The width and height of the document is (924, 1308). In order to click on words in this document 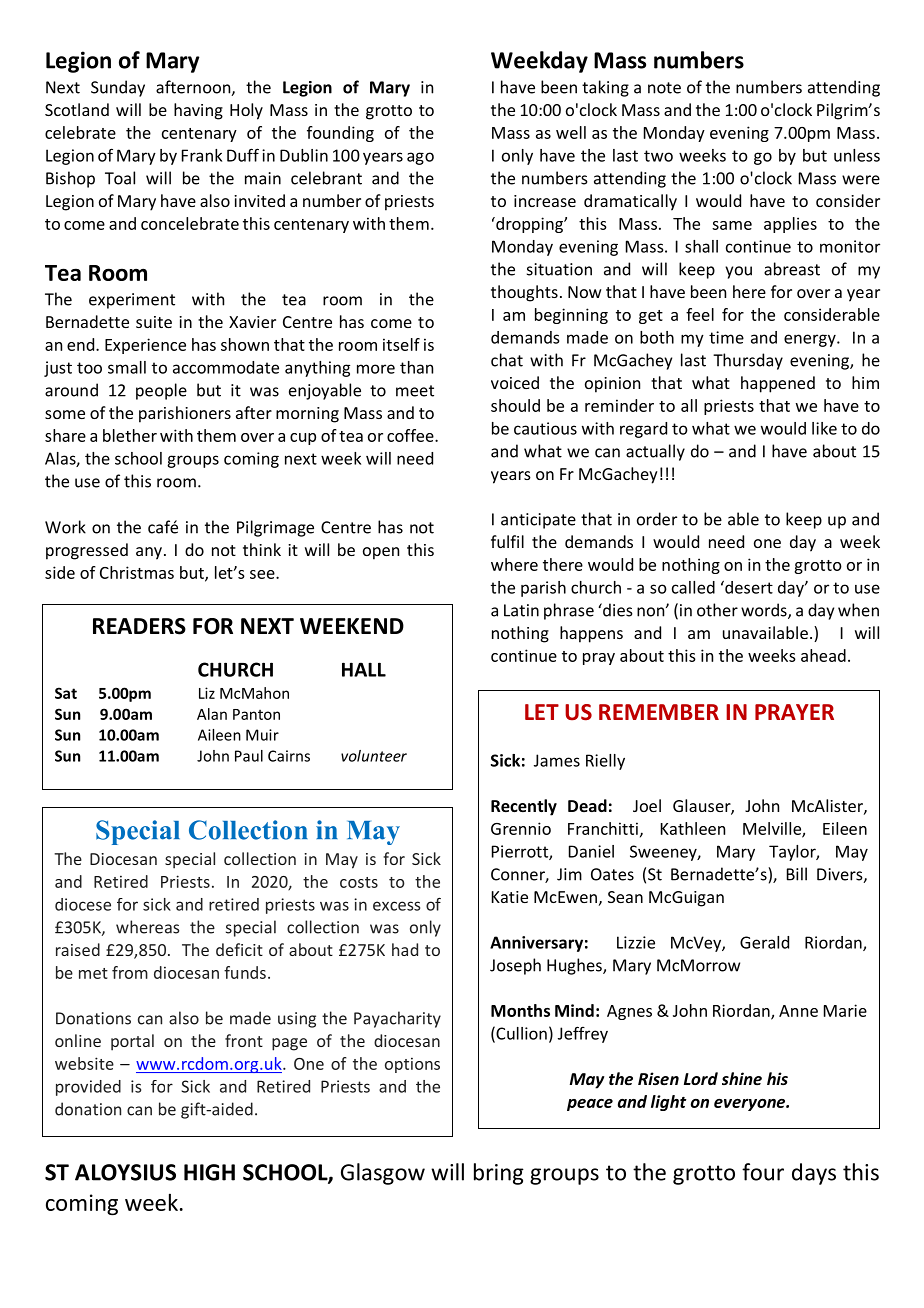, I will do `click(765, 611)`.
